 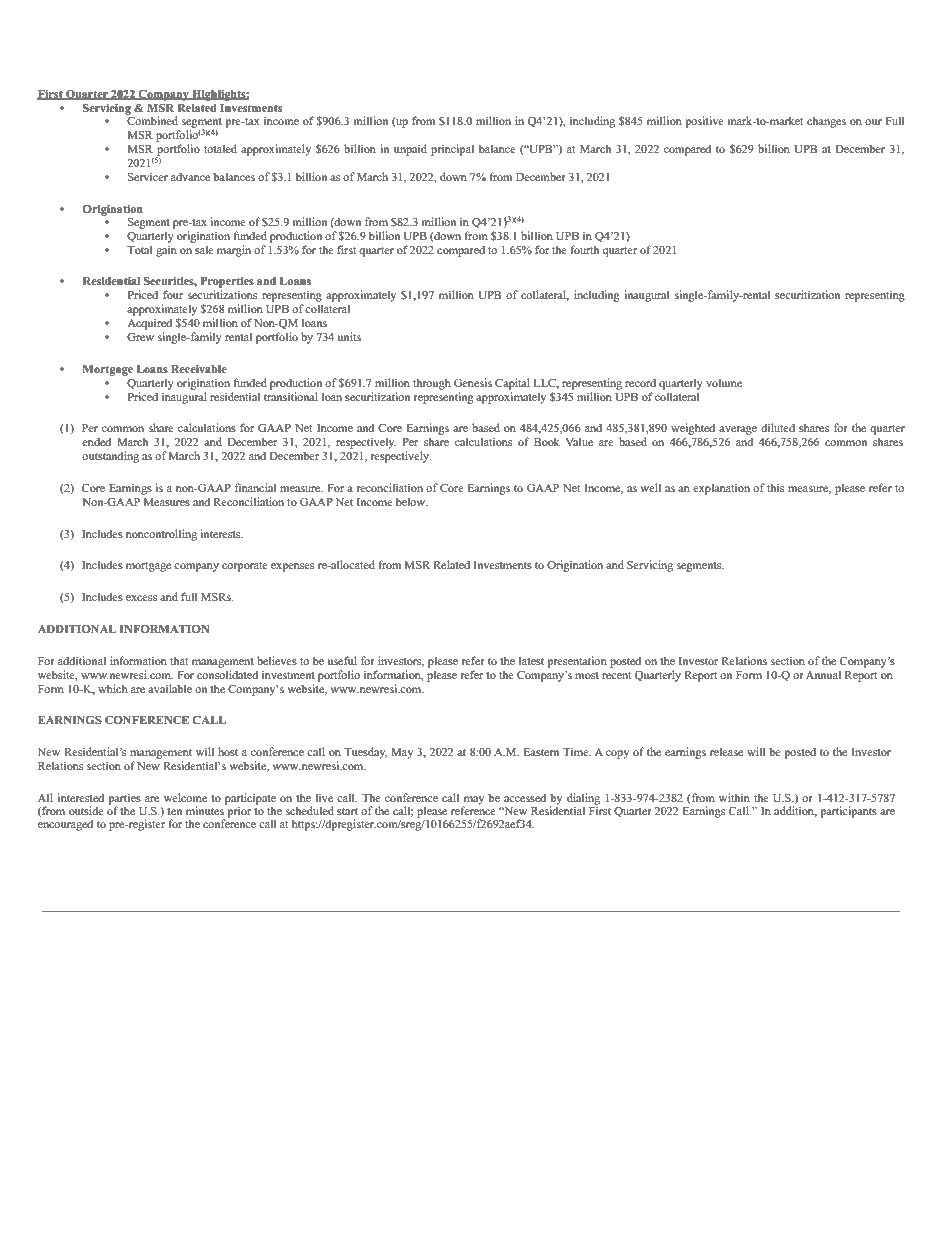 I want to click on positive, so click(x=704, y=122).
